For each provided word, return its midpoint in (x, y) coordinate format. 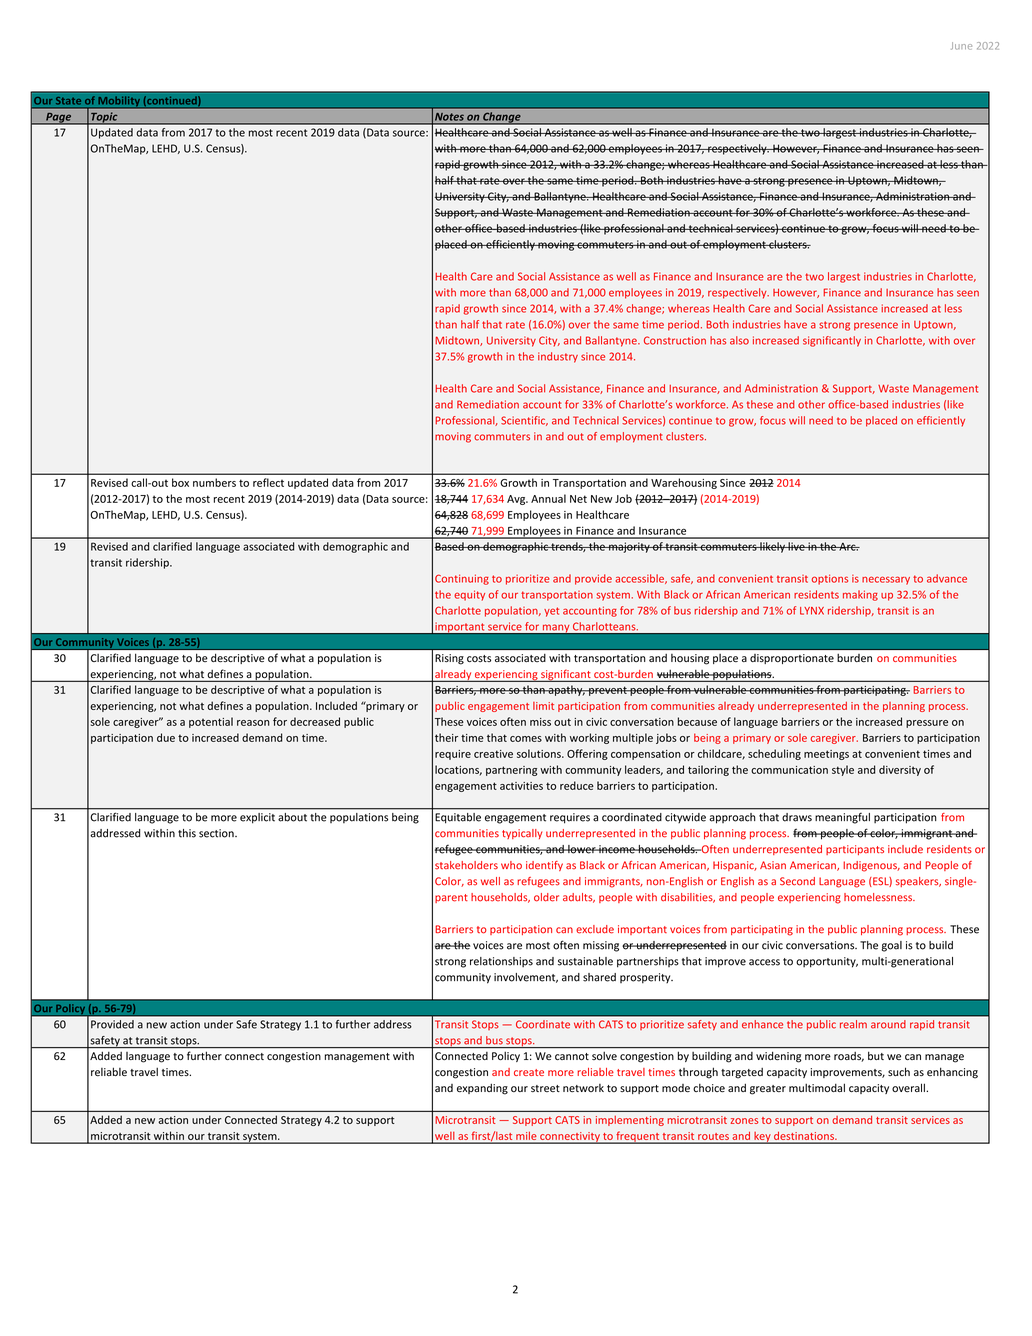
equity (469, 595)
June (961, 46)
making (860, 595)
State (68, 100)
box (180, 482)
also (739, 340)
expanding (482, 1089)
